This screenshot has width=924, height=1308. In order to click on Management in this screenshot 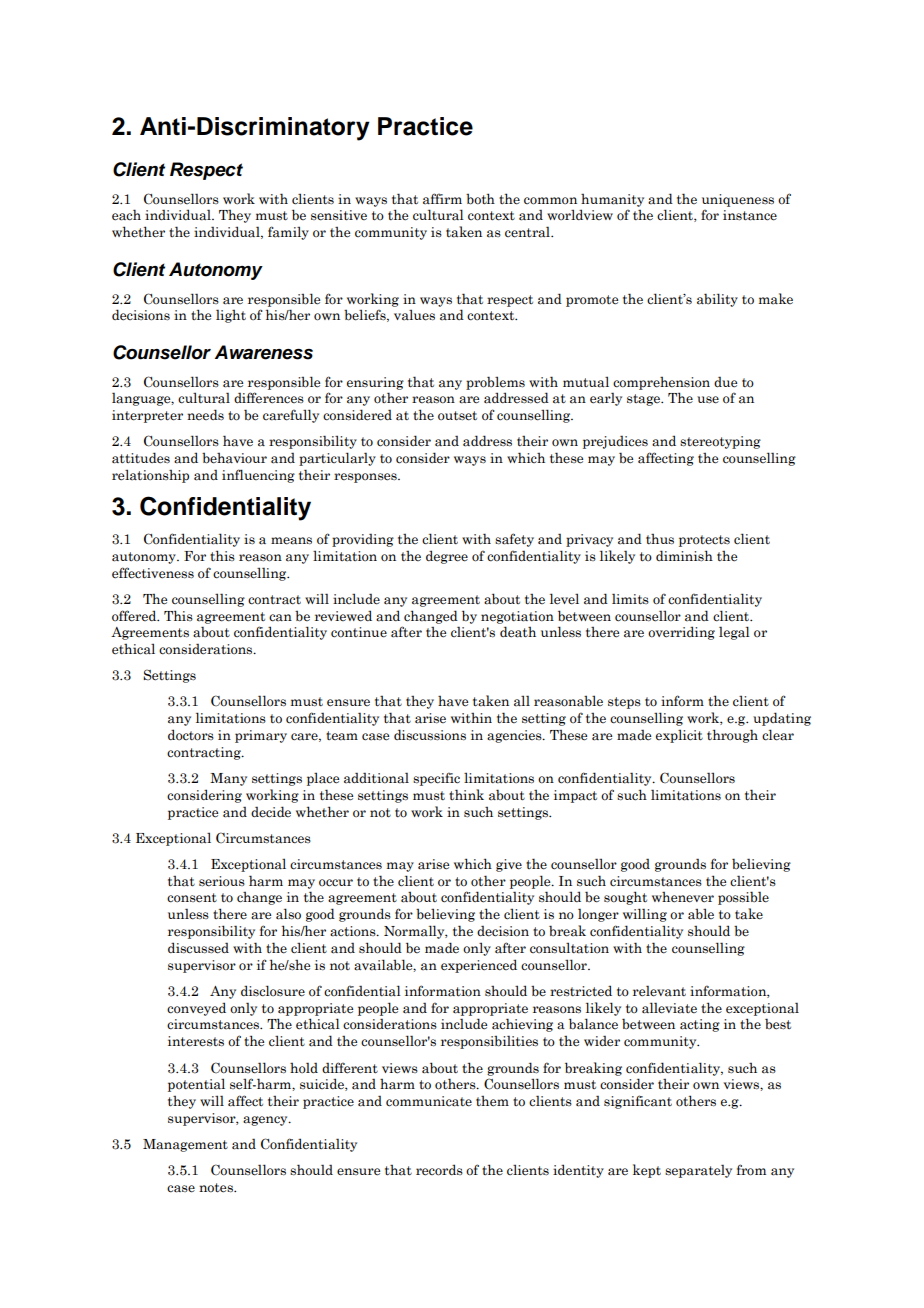, I will do `click(185, 1145)`.
